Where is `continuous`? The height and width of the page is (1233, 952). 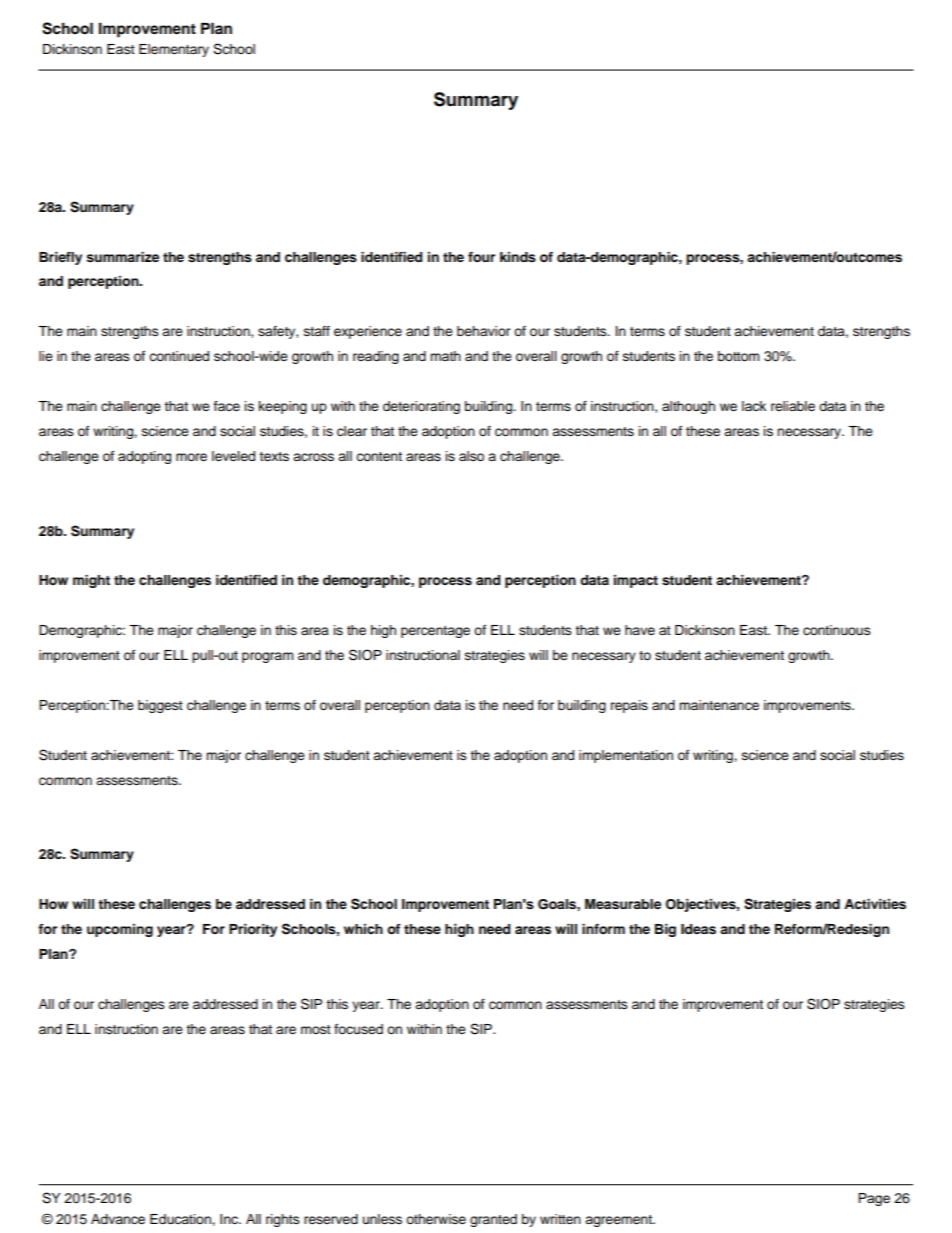 continuous is located at coordinates (837, 630).
